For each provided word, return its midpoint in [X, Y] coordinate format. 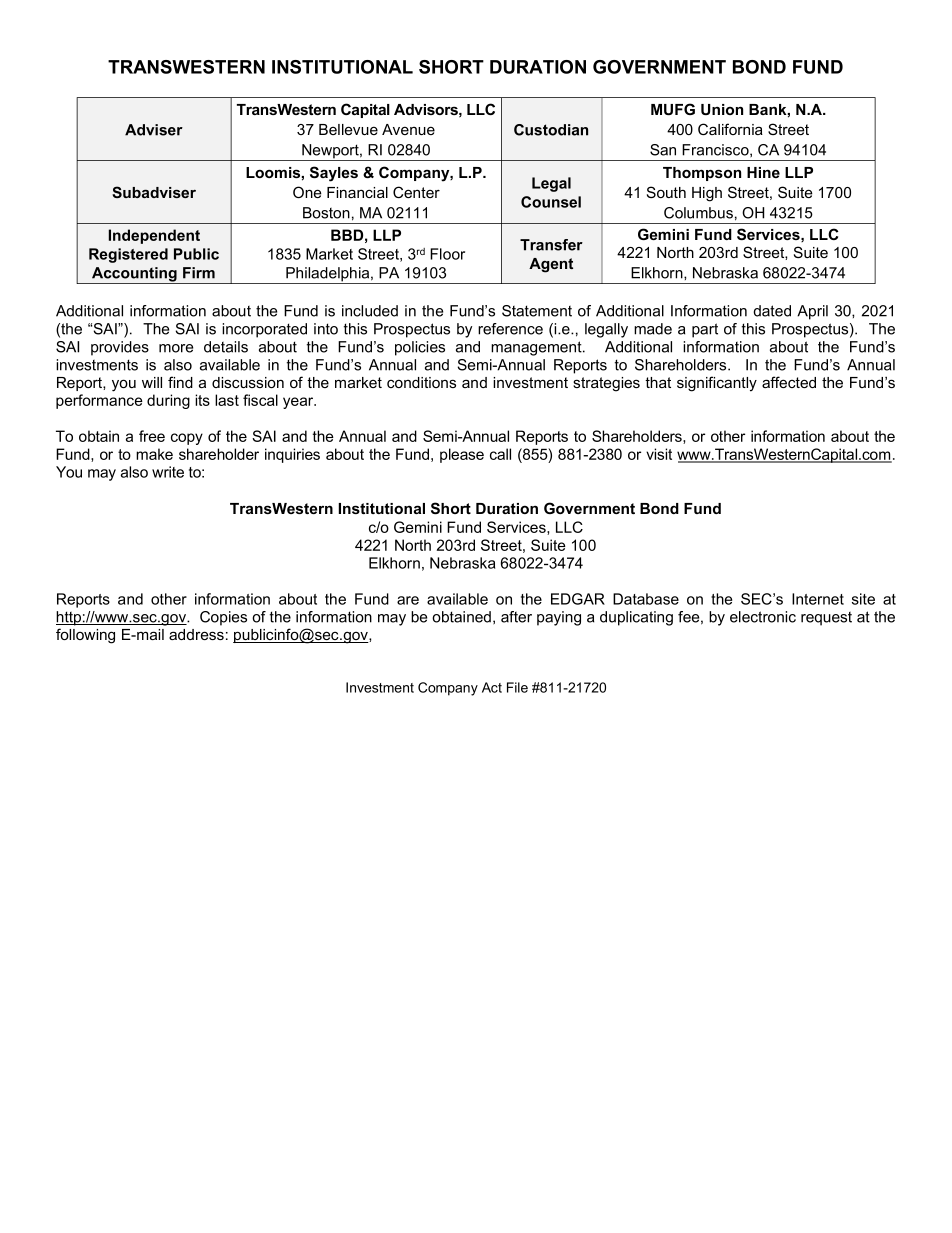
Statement [537, 311]
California [730, 129]
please [462, 455]
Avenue [408, 129]
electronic [763, 617]
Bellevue [348, 129]
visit [659, 454]
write [168, 472]
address [196, 634]
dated [772, 311]
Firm [199, 273]
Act [492, 687]
